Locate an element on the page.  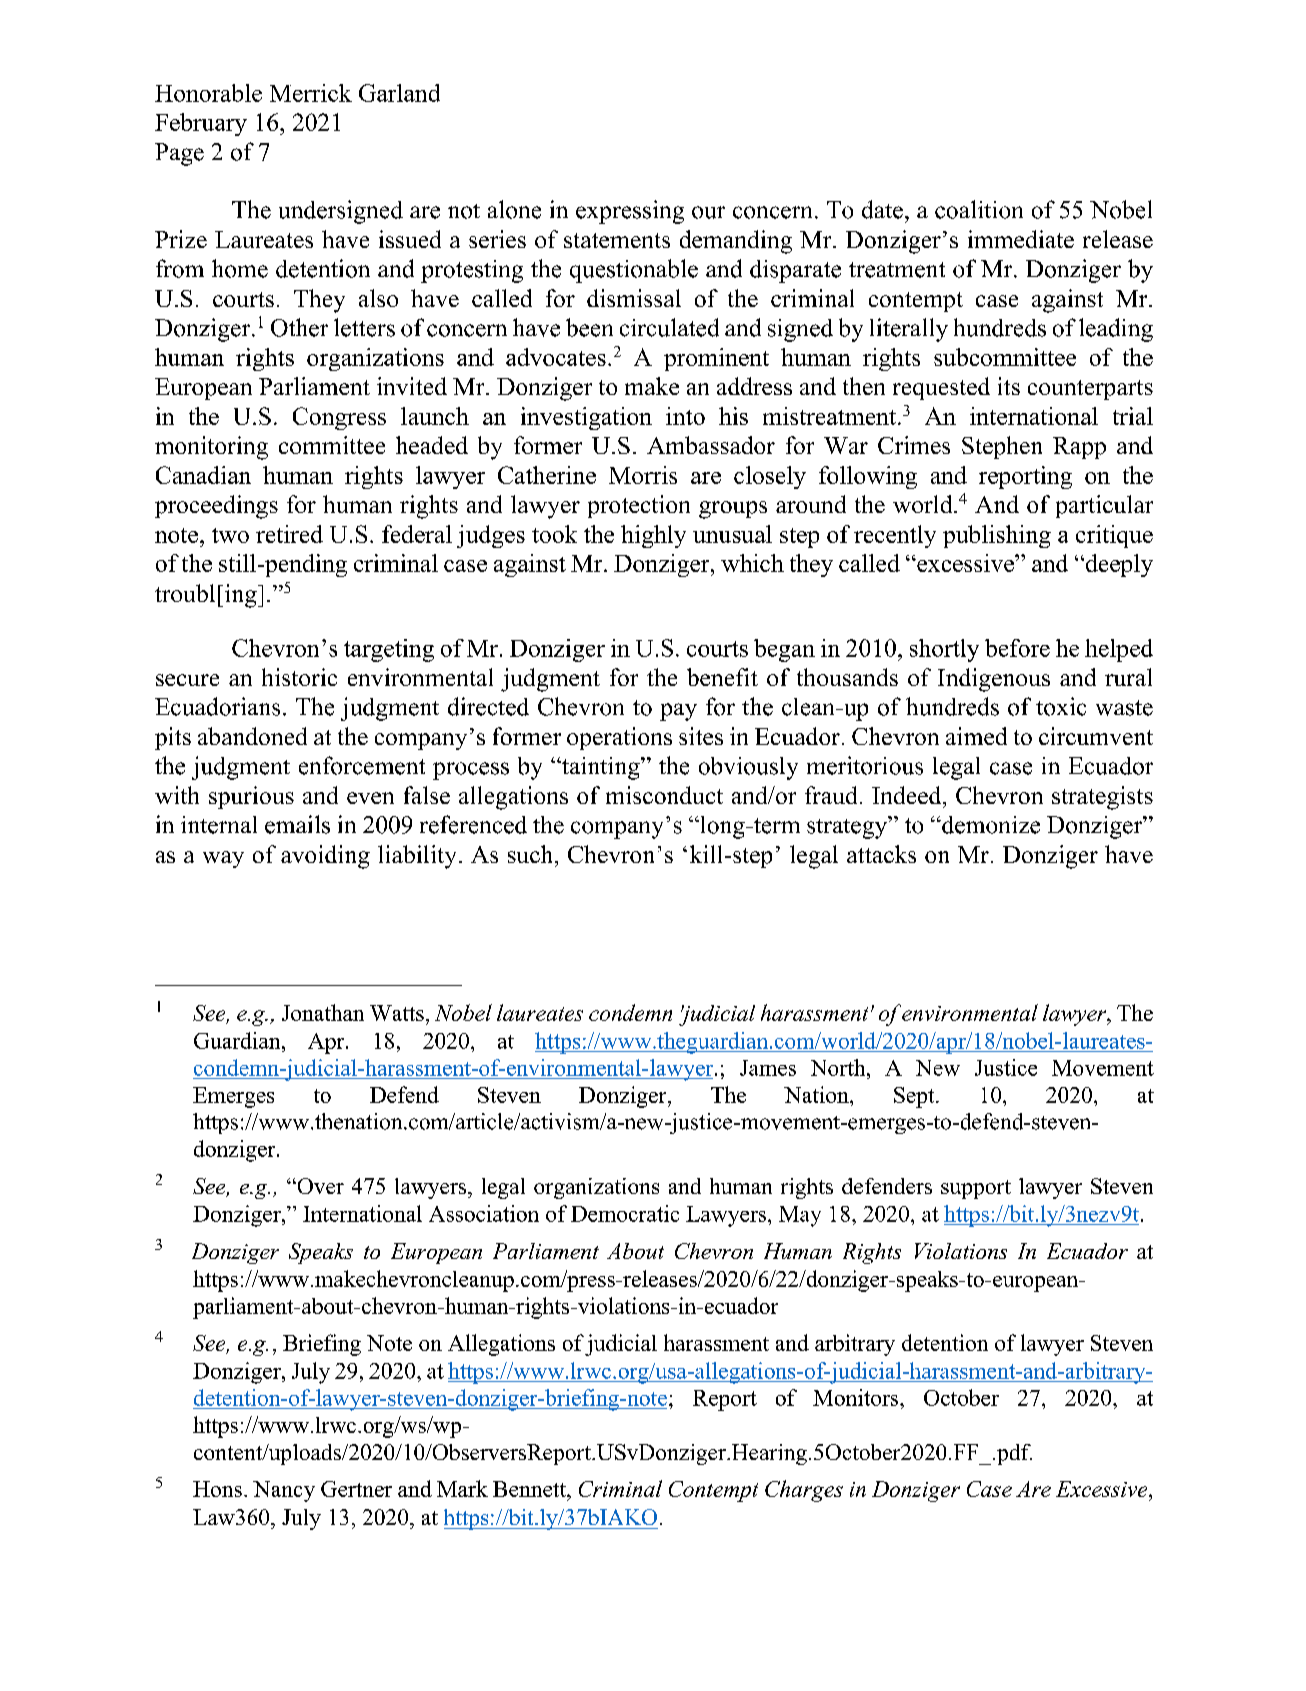
Merrick is located at coordinates (311, 93).
